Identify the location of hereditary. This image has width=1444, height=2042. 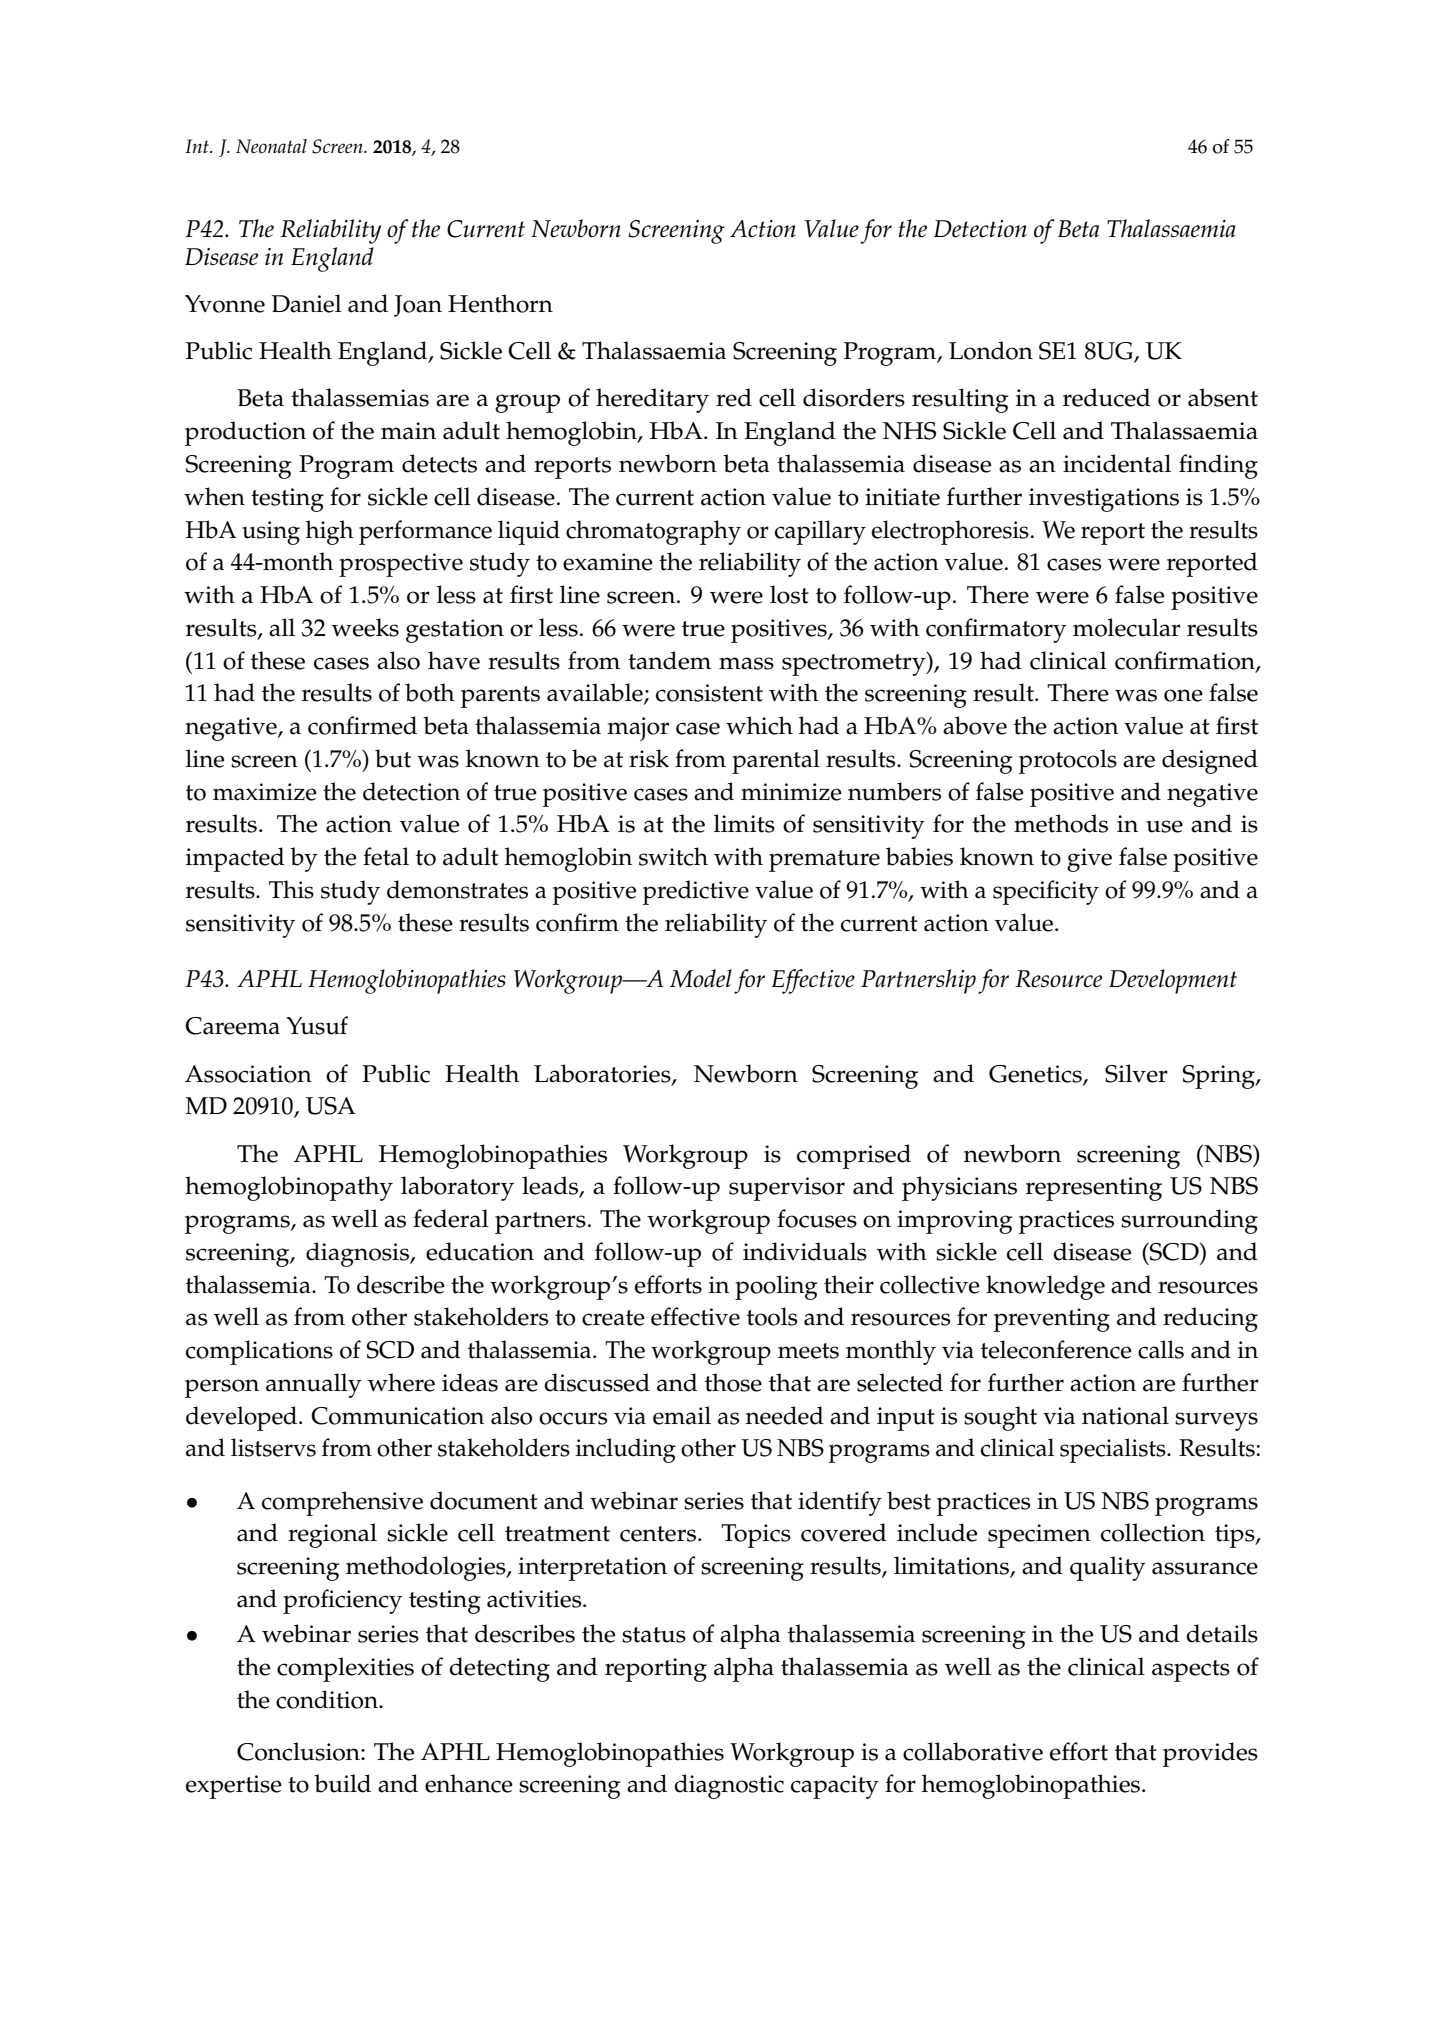
(652, 400).
